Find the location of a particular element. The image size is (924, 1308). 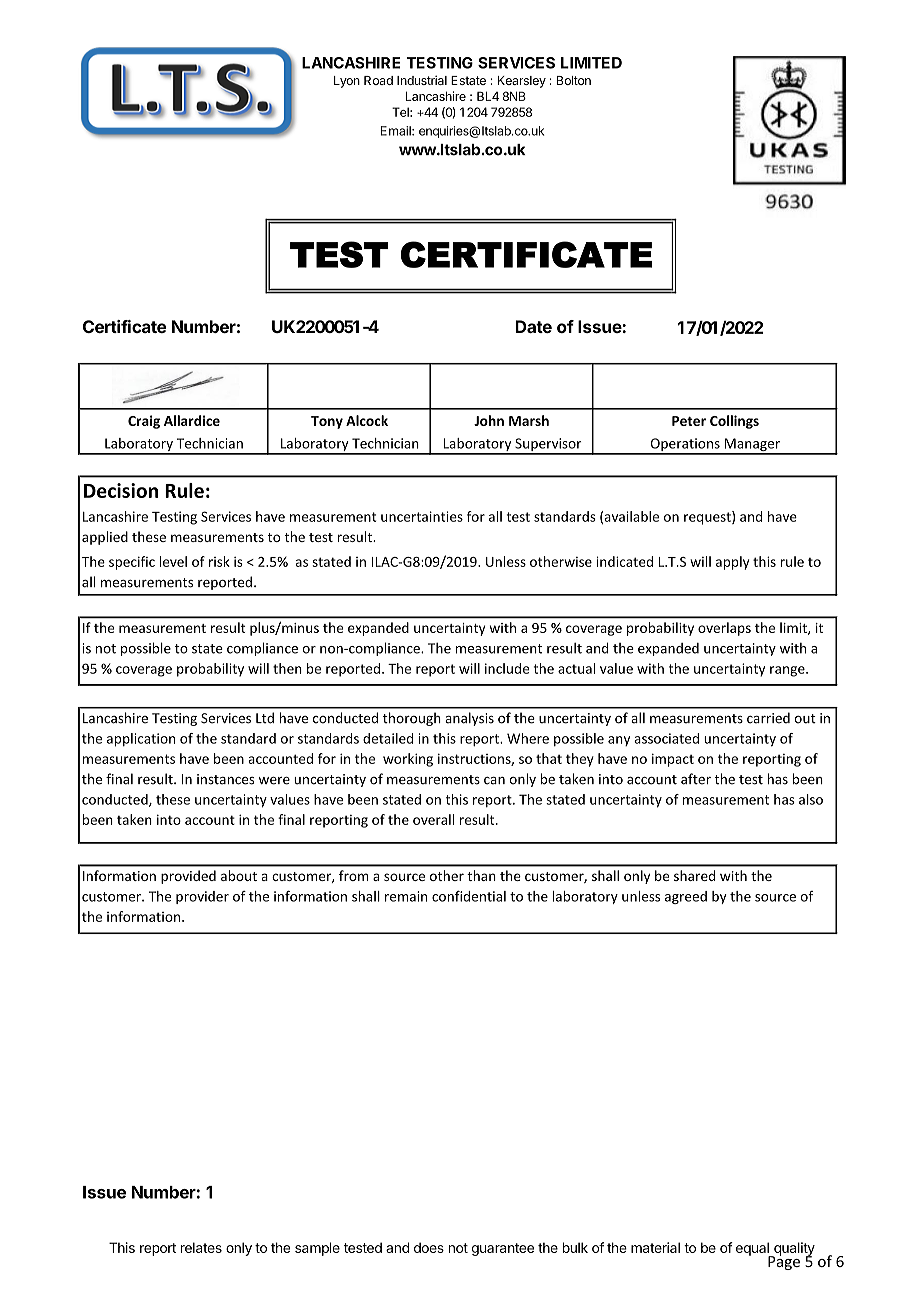

Decision is located at coordinates (121, 490).
